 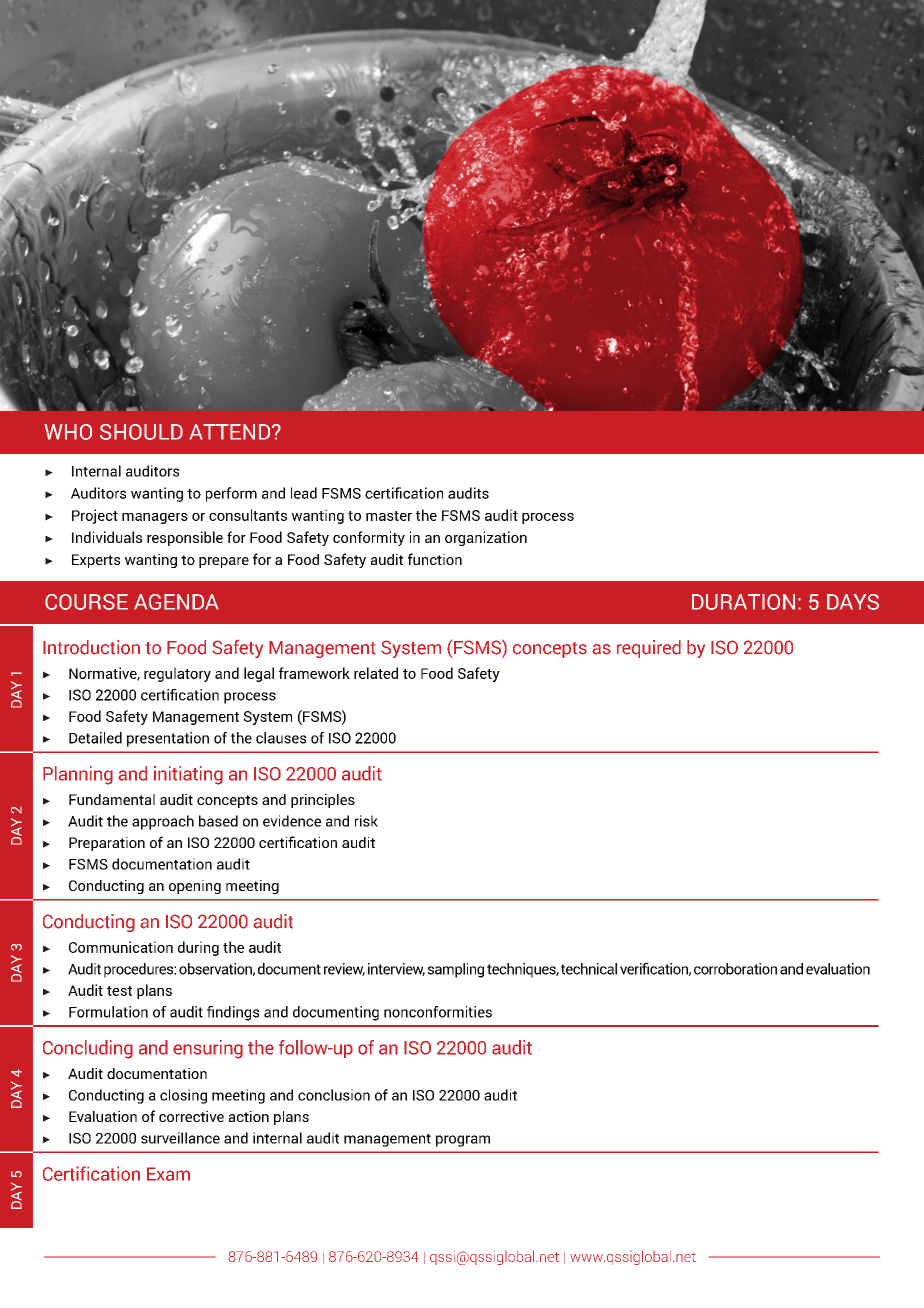 What do you see at coordinates (121, 947) in the screenshot?
I see `Communication` at bounding box center [121, 947].
